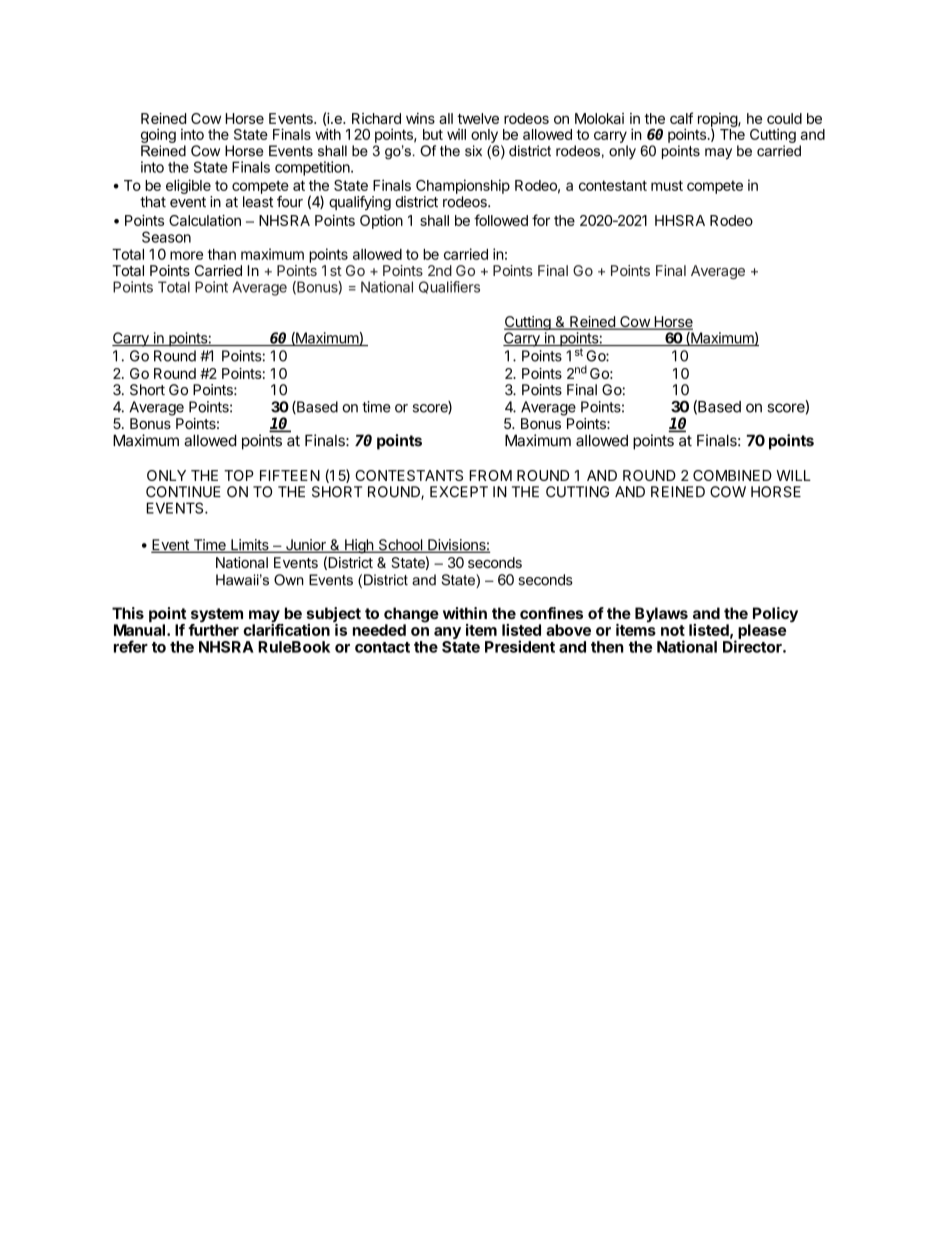 The image size is (952, 1233). I want to click on but, so click(433, 134).
